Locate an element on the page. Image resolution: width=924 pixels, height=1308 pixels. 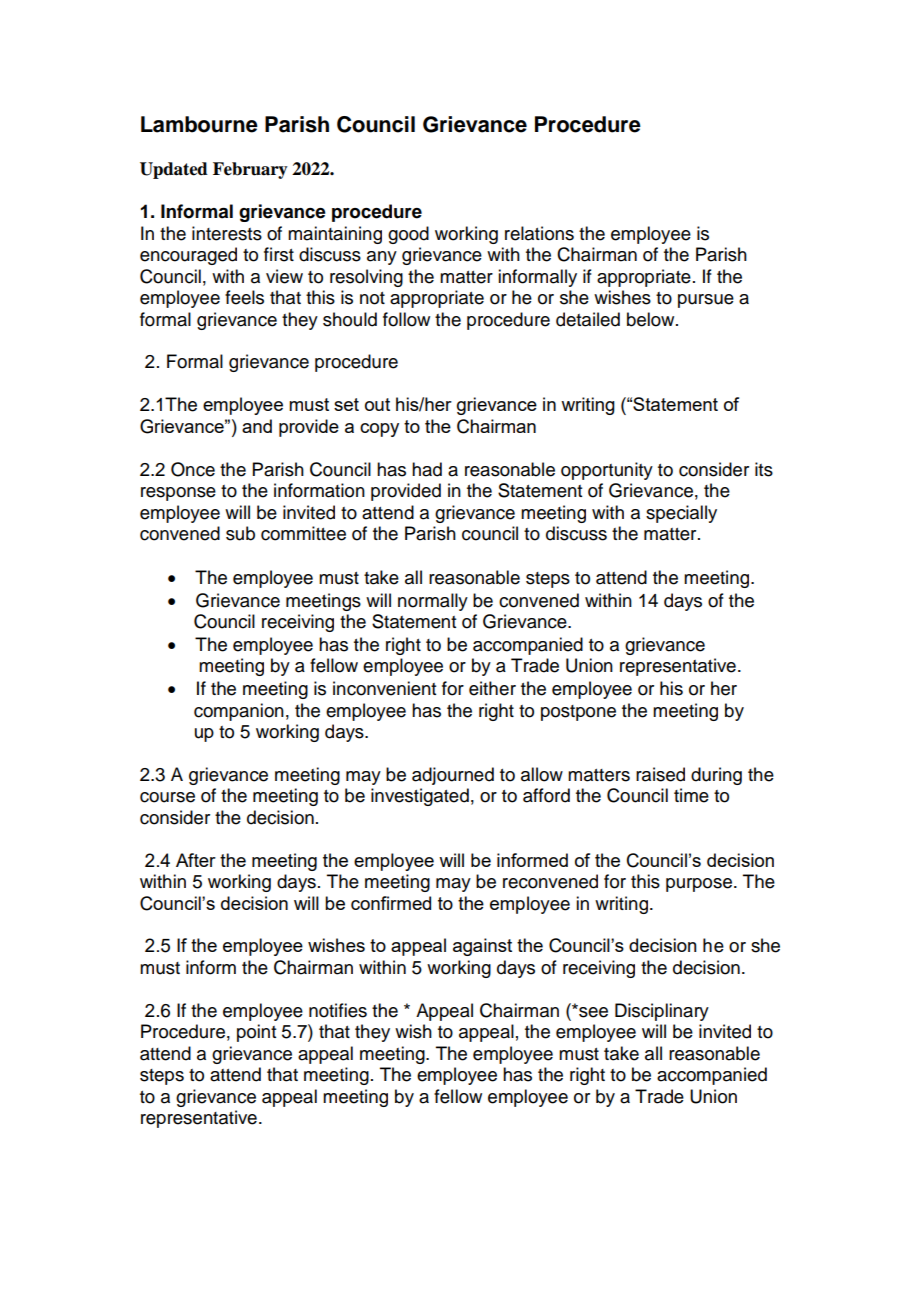
against is located at coordinates (482, 947).
